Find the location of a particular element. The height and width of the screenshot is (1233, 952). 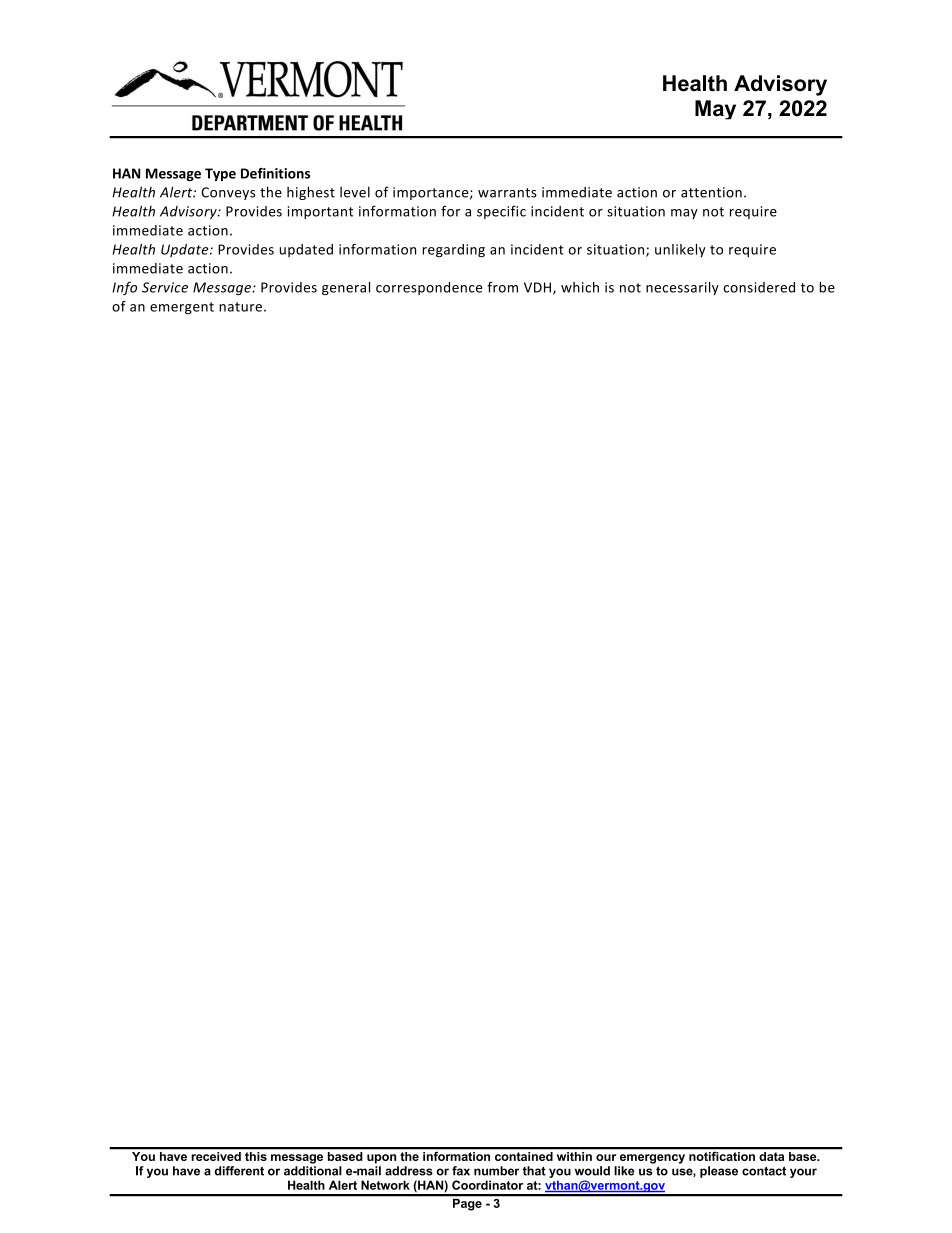

necessarily is located at coordinates (682, 288).
